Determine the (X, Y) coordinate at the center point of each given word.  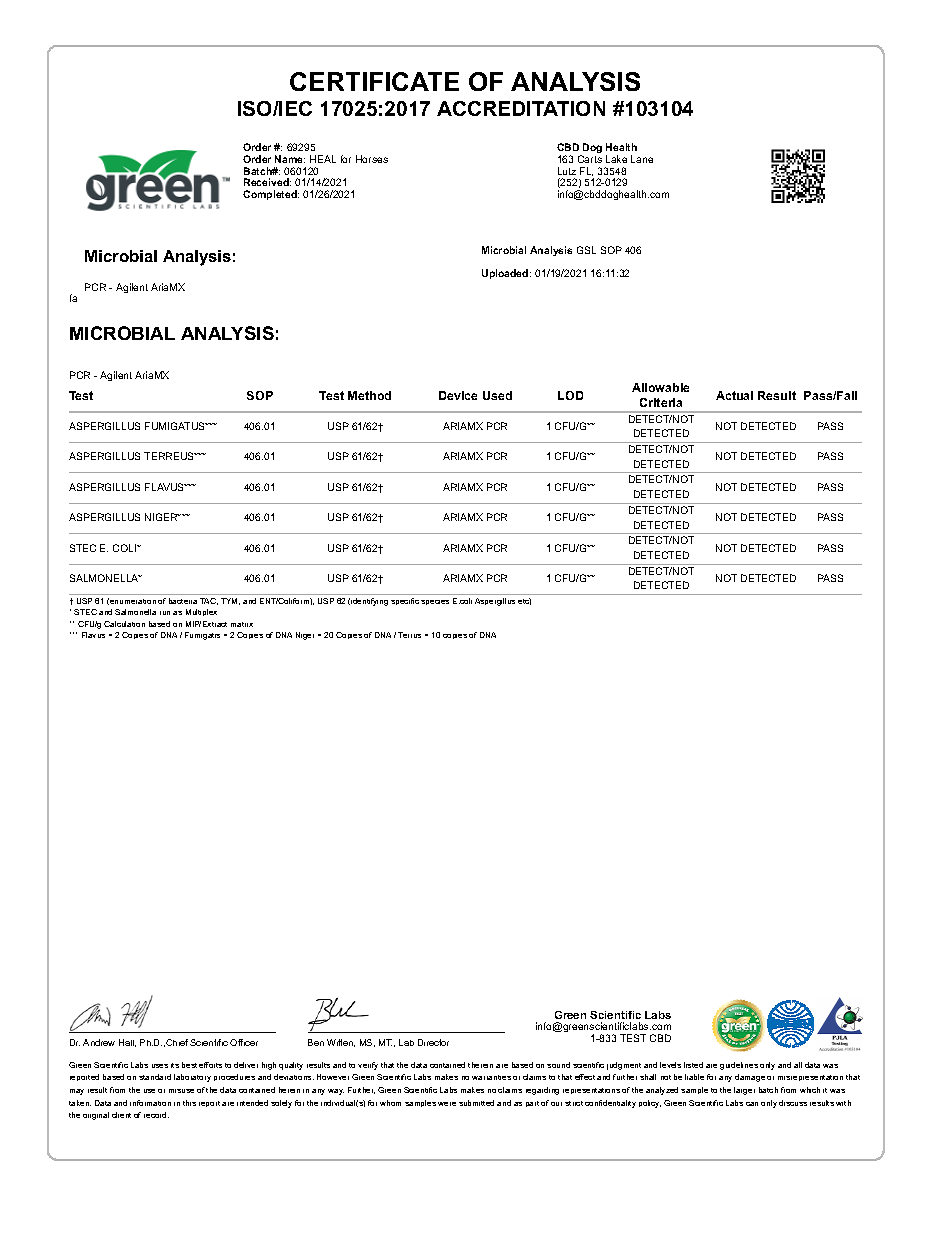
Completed (271, 195)
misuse (181, 1091)
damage (750, 1078)
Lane (642, 159)
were (447, 1104)
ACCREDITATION (521, 108)
